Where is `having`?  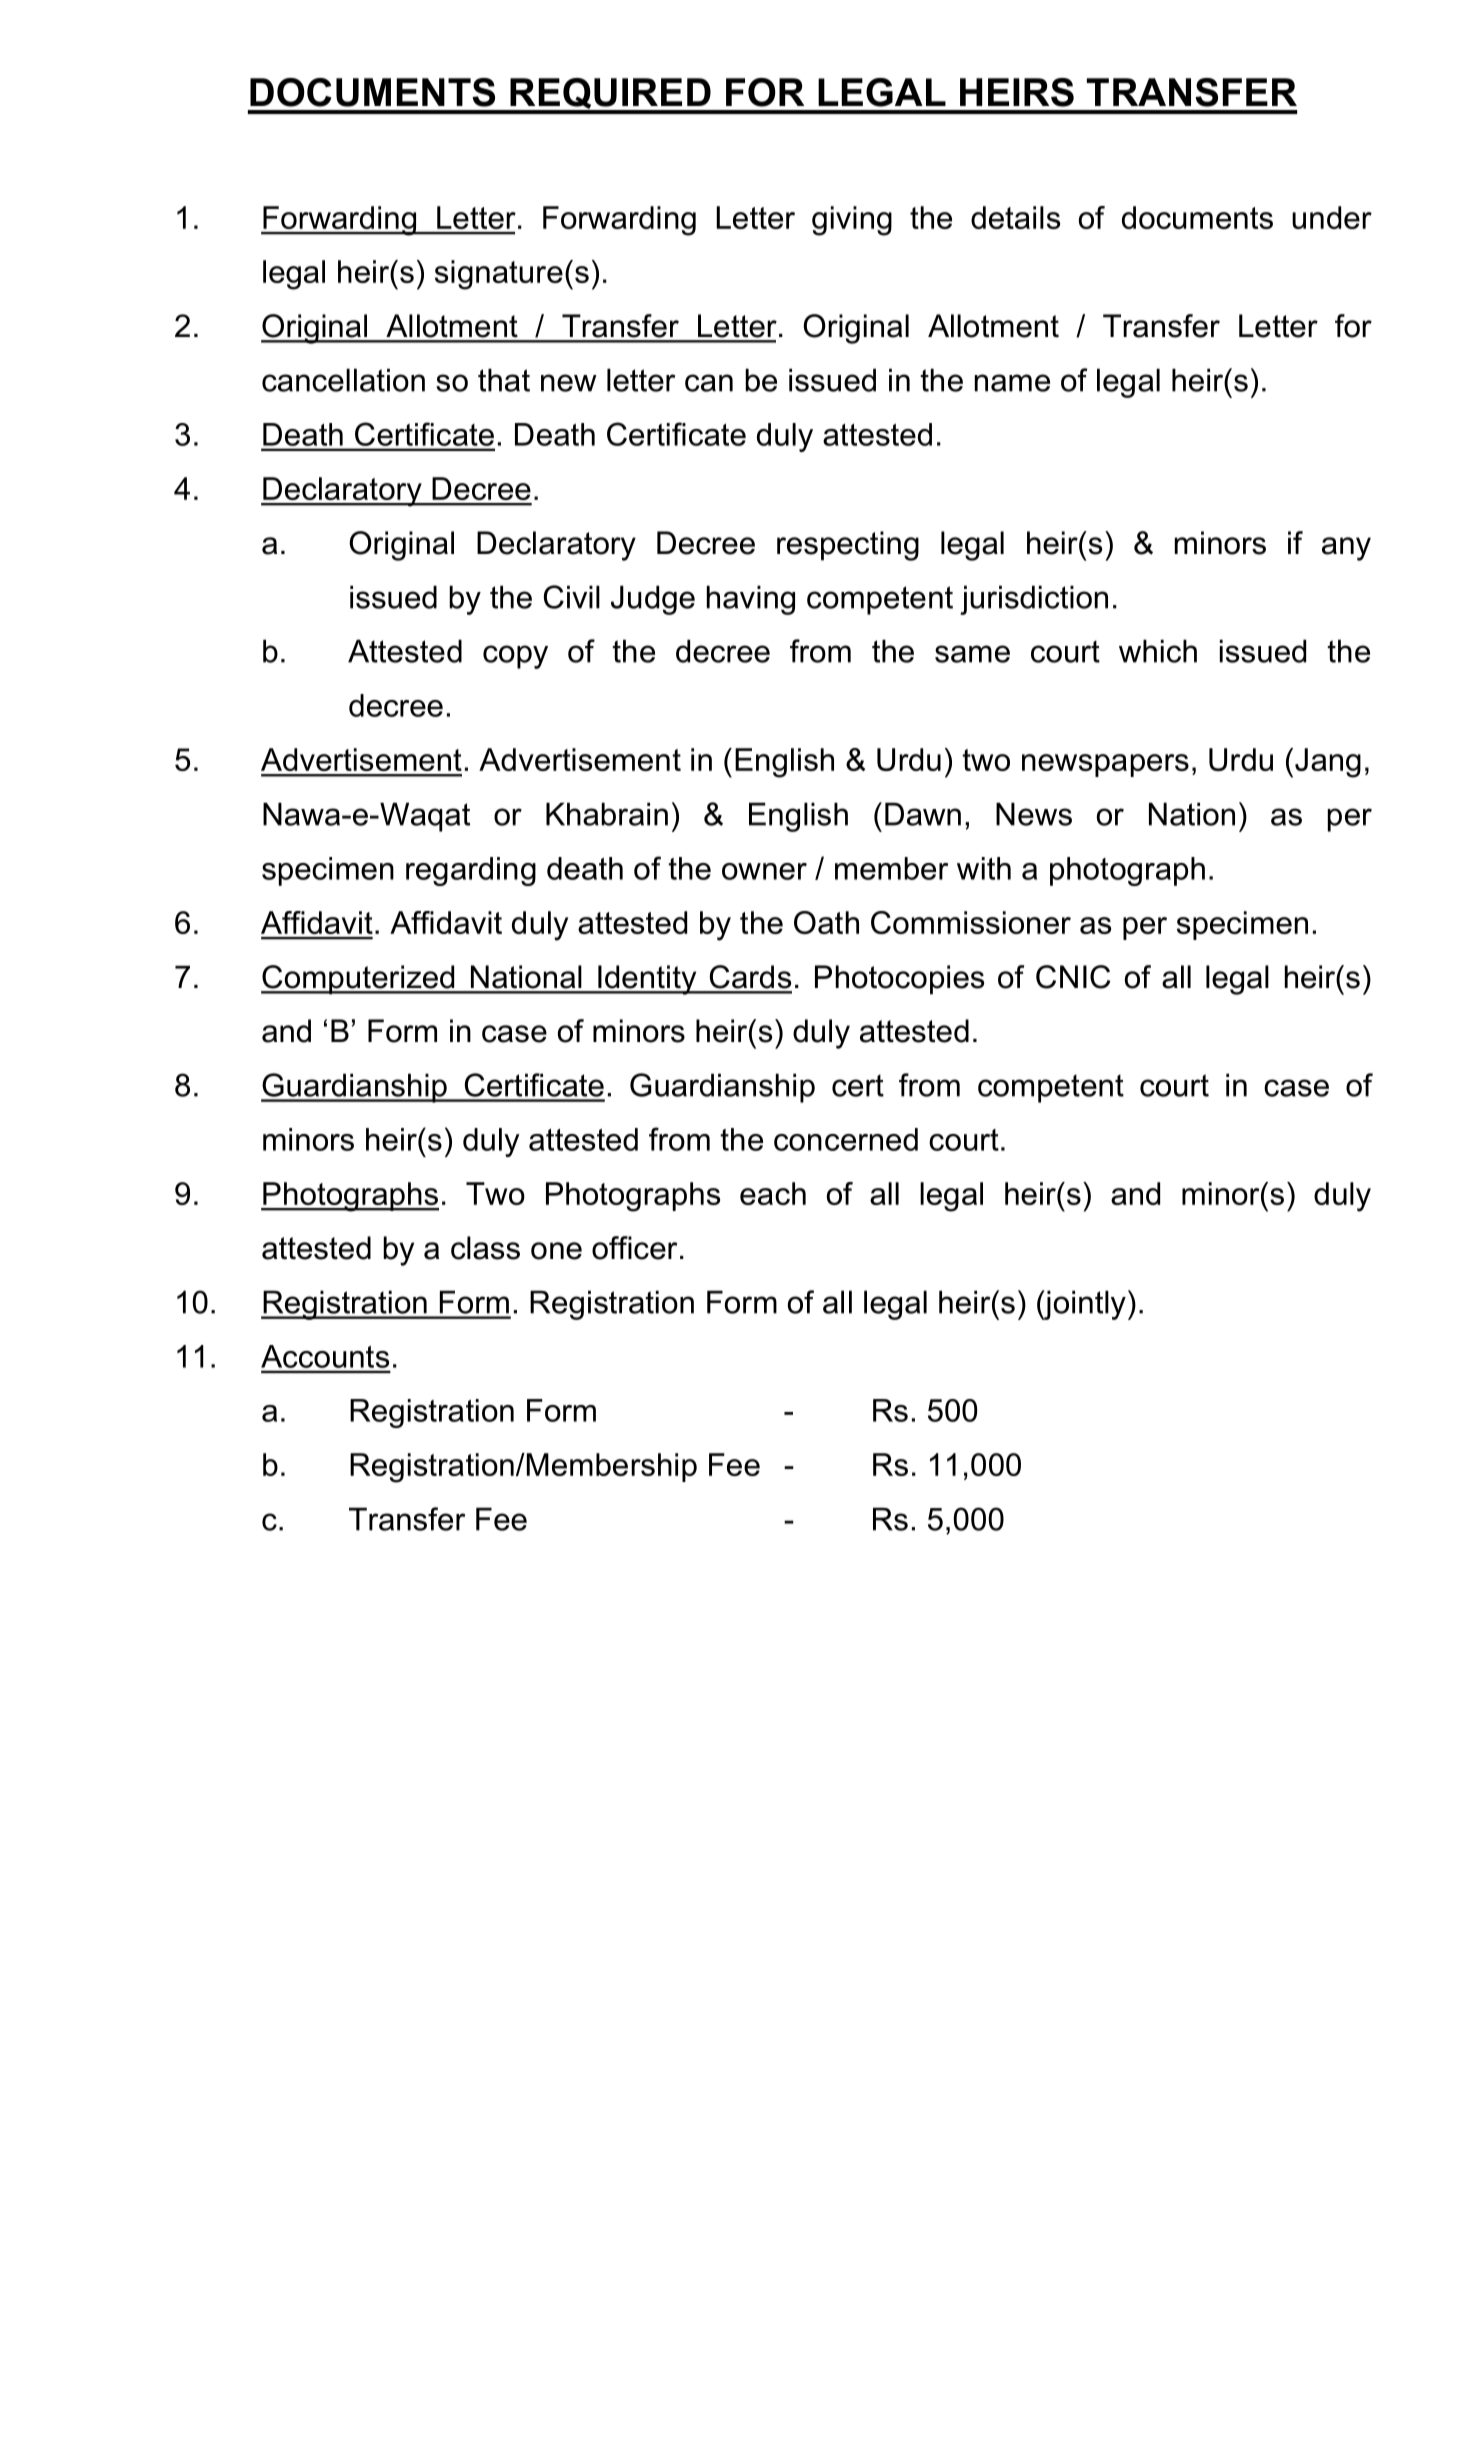
having is located at coordinates (751, 600).
